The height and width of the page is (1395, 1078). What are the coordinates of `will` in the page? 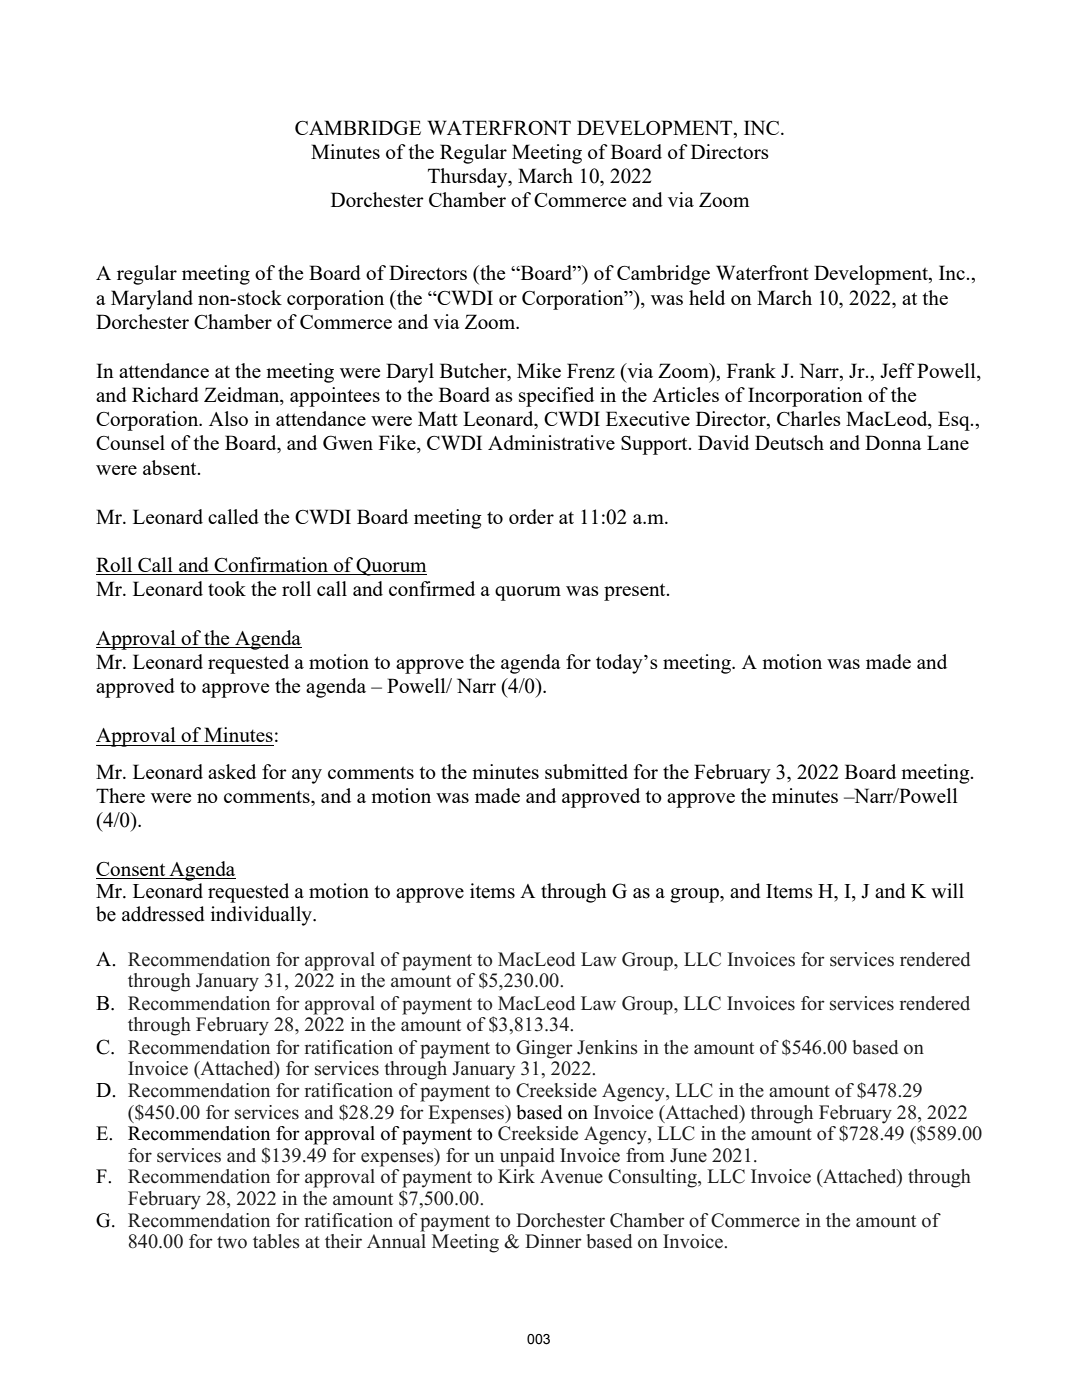 It's located at (947, 890).
